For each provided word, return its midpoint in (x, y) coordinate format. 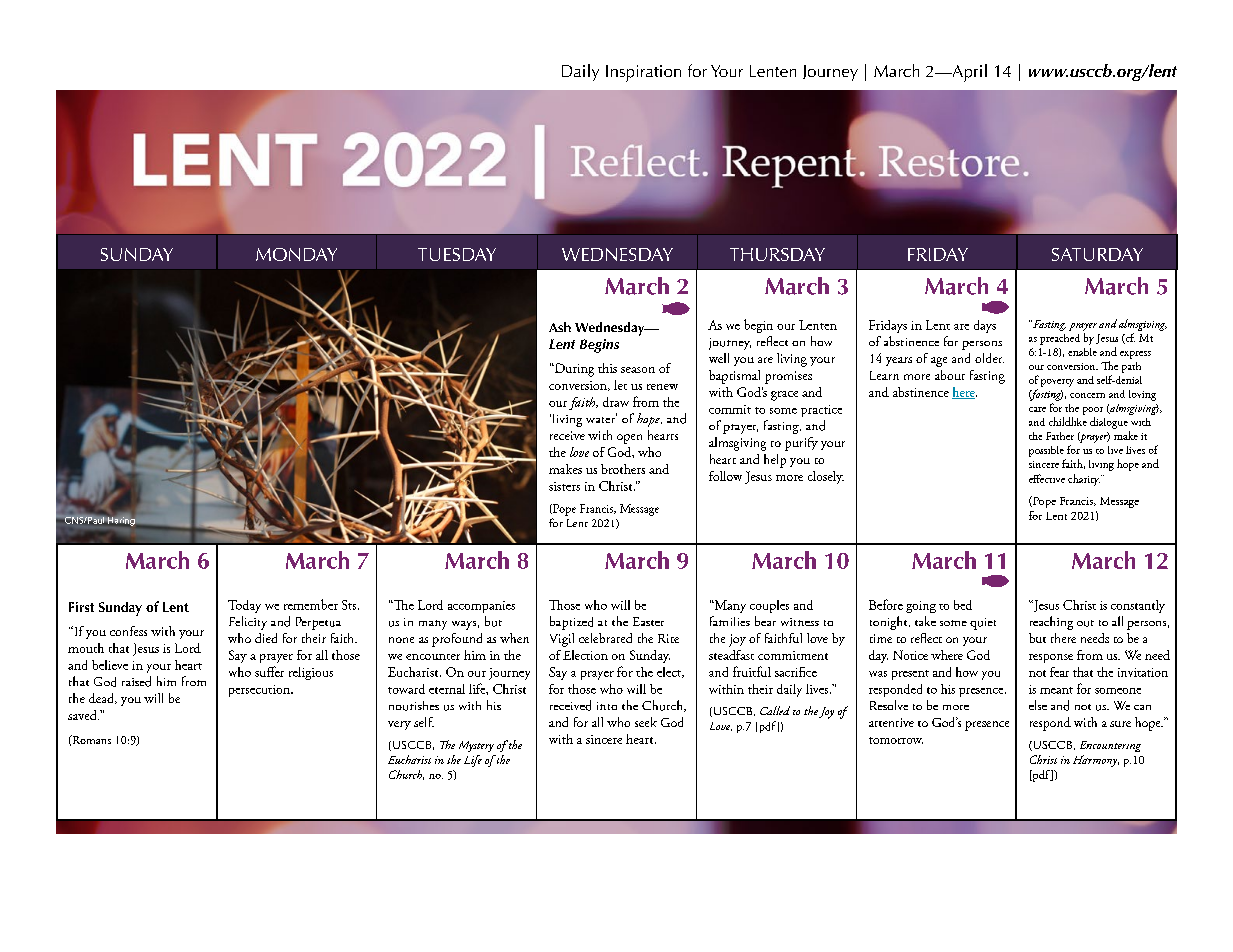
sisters (564, 486)
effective (1047, 478)
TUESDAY (457, 254)
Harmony (1096, 761)
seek (646, 722)
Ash (560, 327)
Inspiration (643, 73)
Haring (120, 521)
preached (1060, 339)
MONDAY (296, 254)
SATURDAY (1097, 254)
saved (83, 715)
